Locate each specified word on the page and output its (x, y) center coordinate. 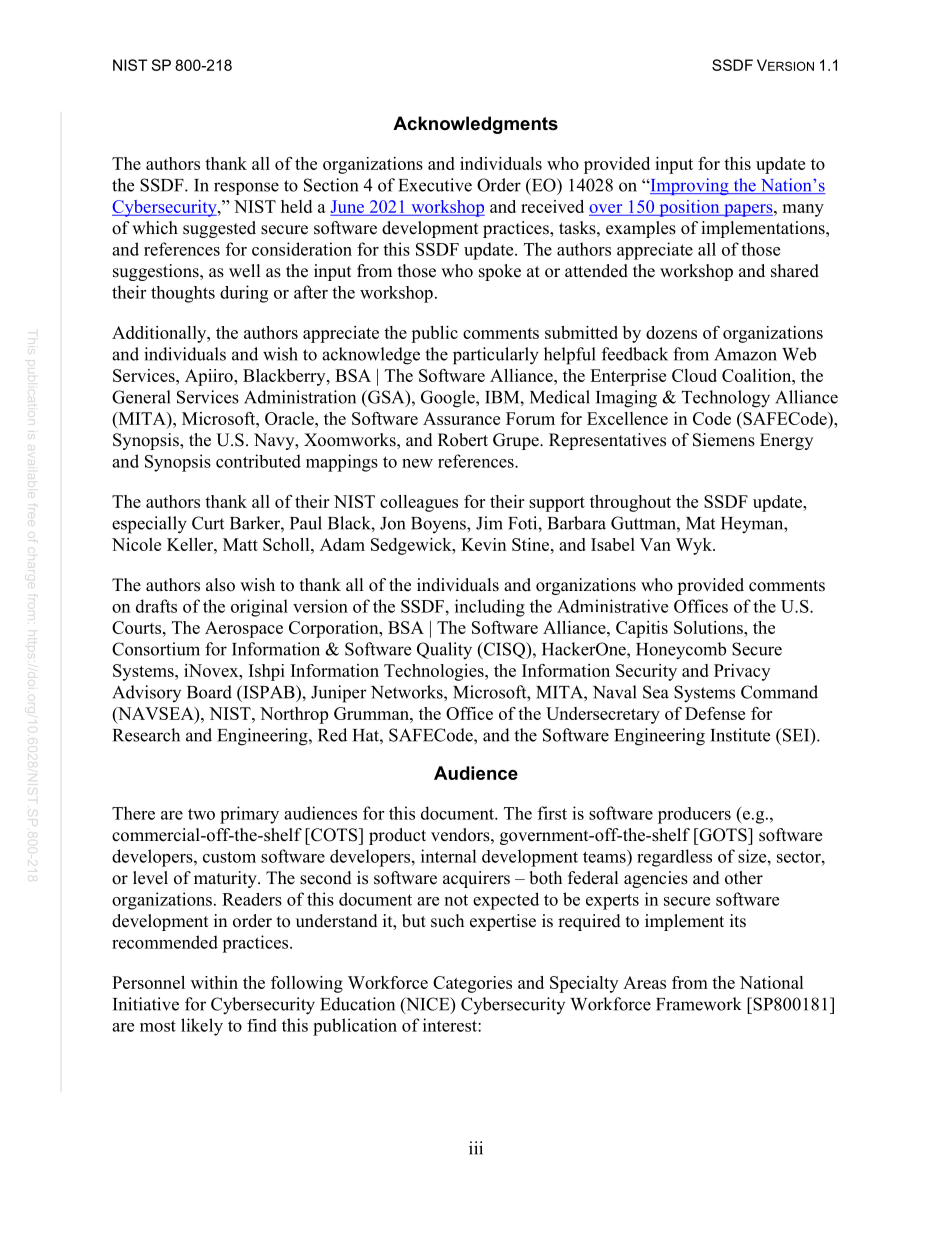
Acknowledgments (475, 125)
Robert (463, 440)
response (246, 188)
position (689, 208)
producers (694, 815)
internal (449, 856)
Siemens (724, 440)
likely (202, 1027)
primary (249, 815)
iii (476, 1148)
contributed (258, 461)
